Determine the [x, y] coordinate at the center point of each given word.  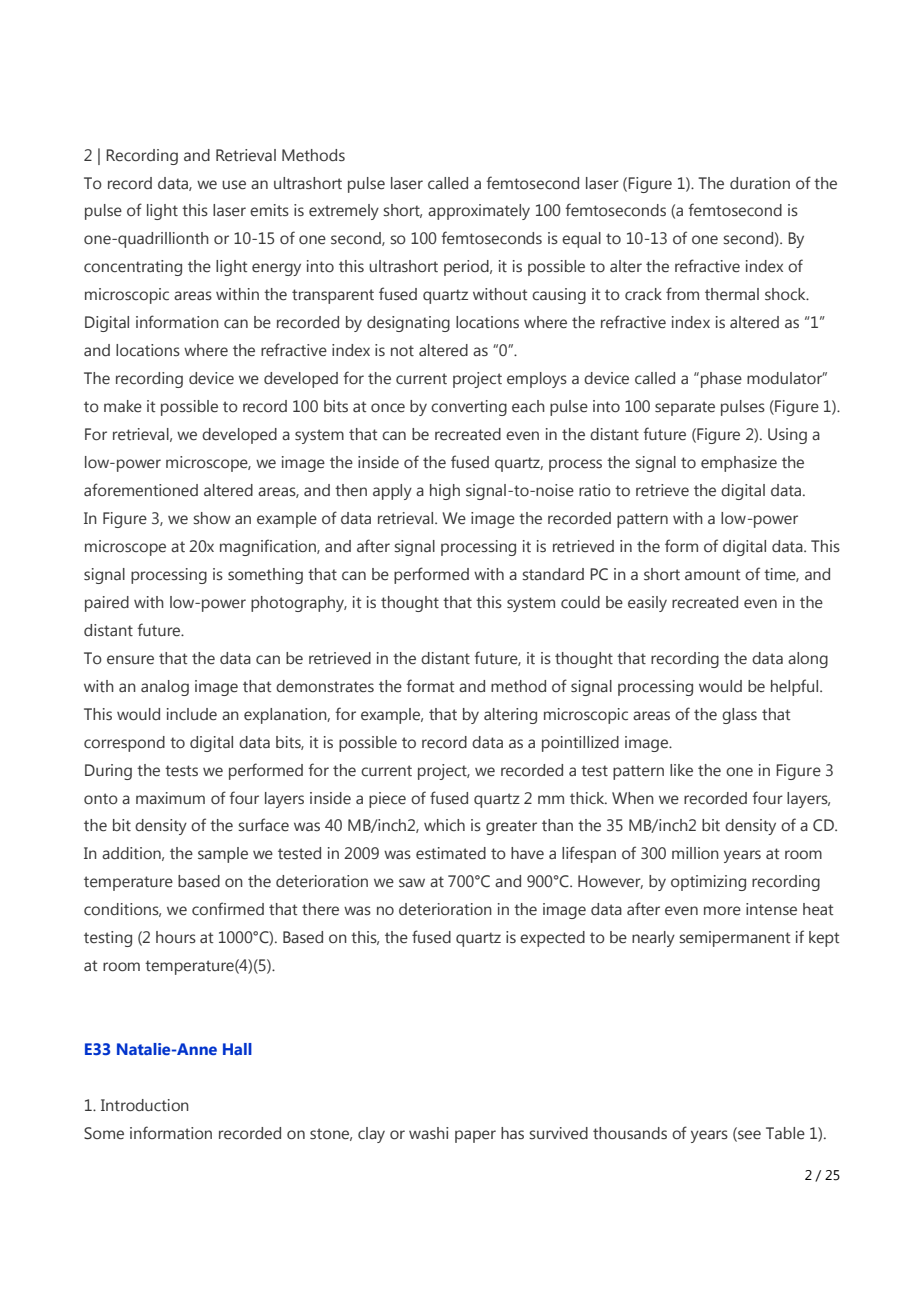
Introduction [145, 1105]
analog [165, 688]
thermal [732, 294]
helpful [796, 687]
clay [371, 1135]
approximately [479, 212]
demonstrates [325, 686]
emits [269, 210]
